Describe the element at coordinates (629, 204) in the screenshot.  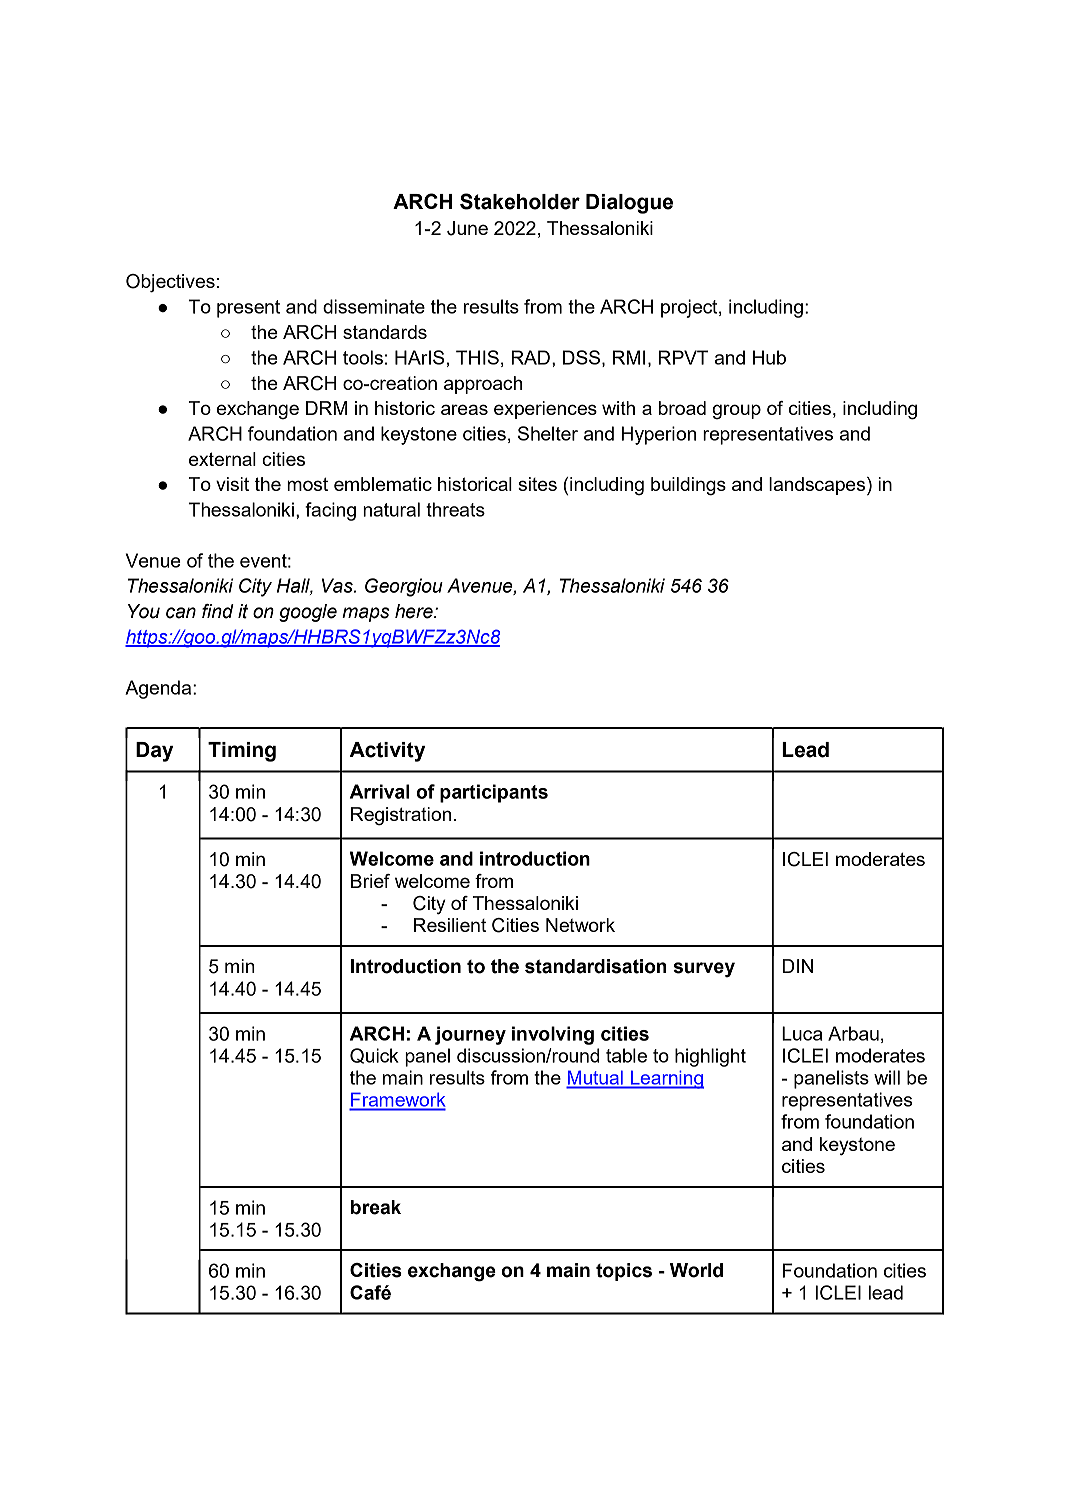
I see `Dialogue` at that location.
